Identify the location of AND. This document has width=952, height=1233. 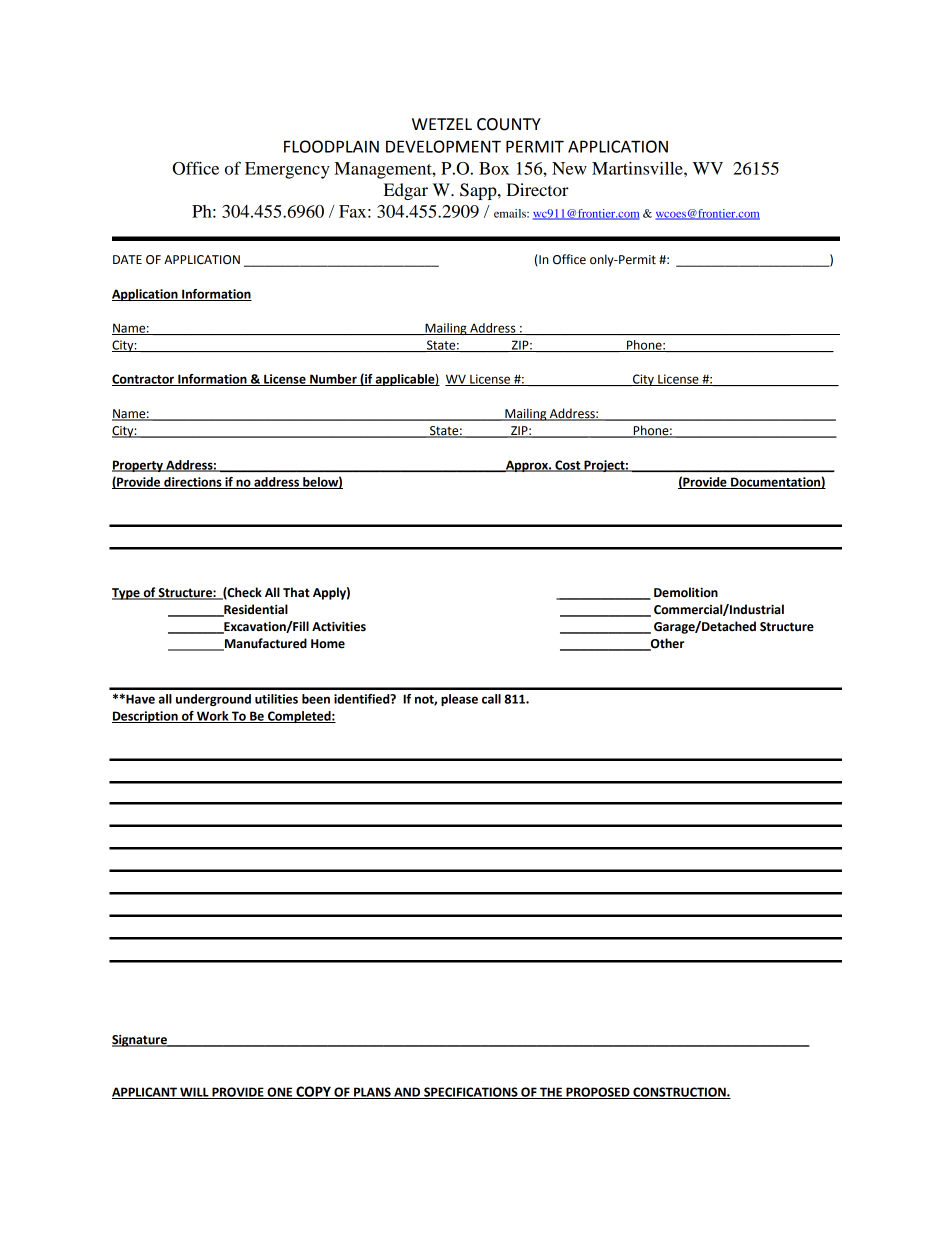
(407, 1093).
